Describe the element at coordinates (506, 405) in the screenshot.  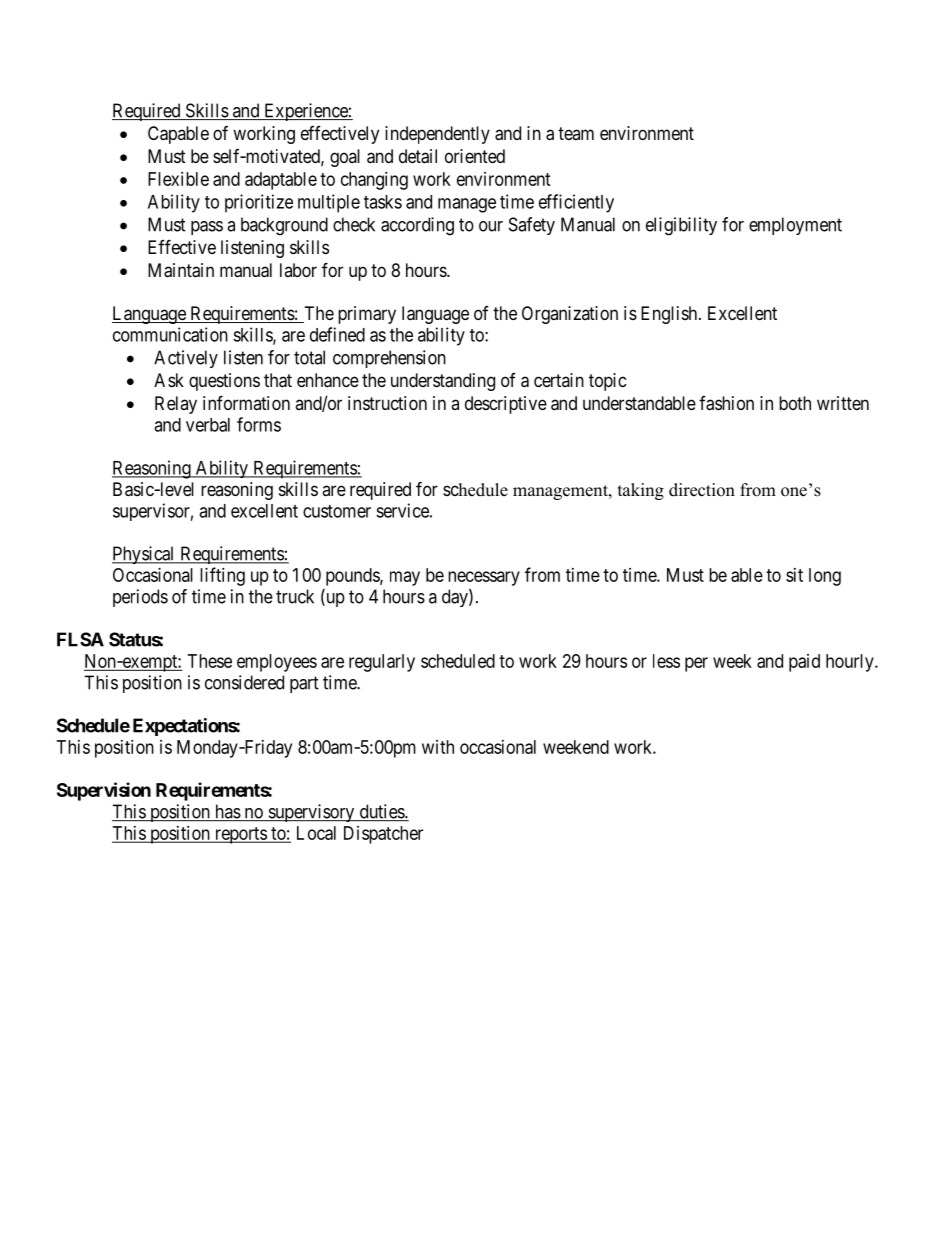
I see `descriptive` at that location.
